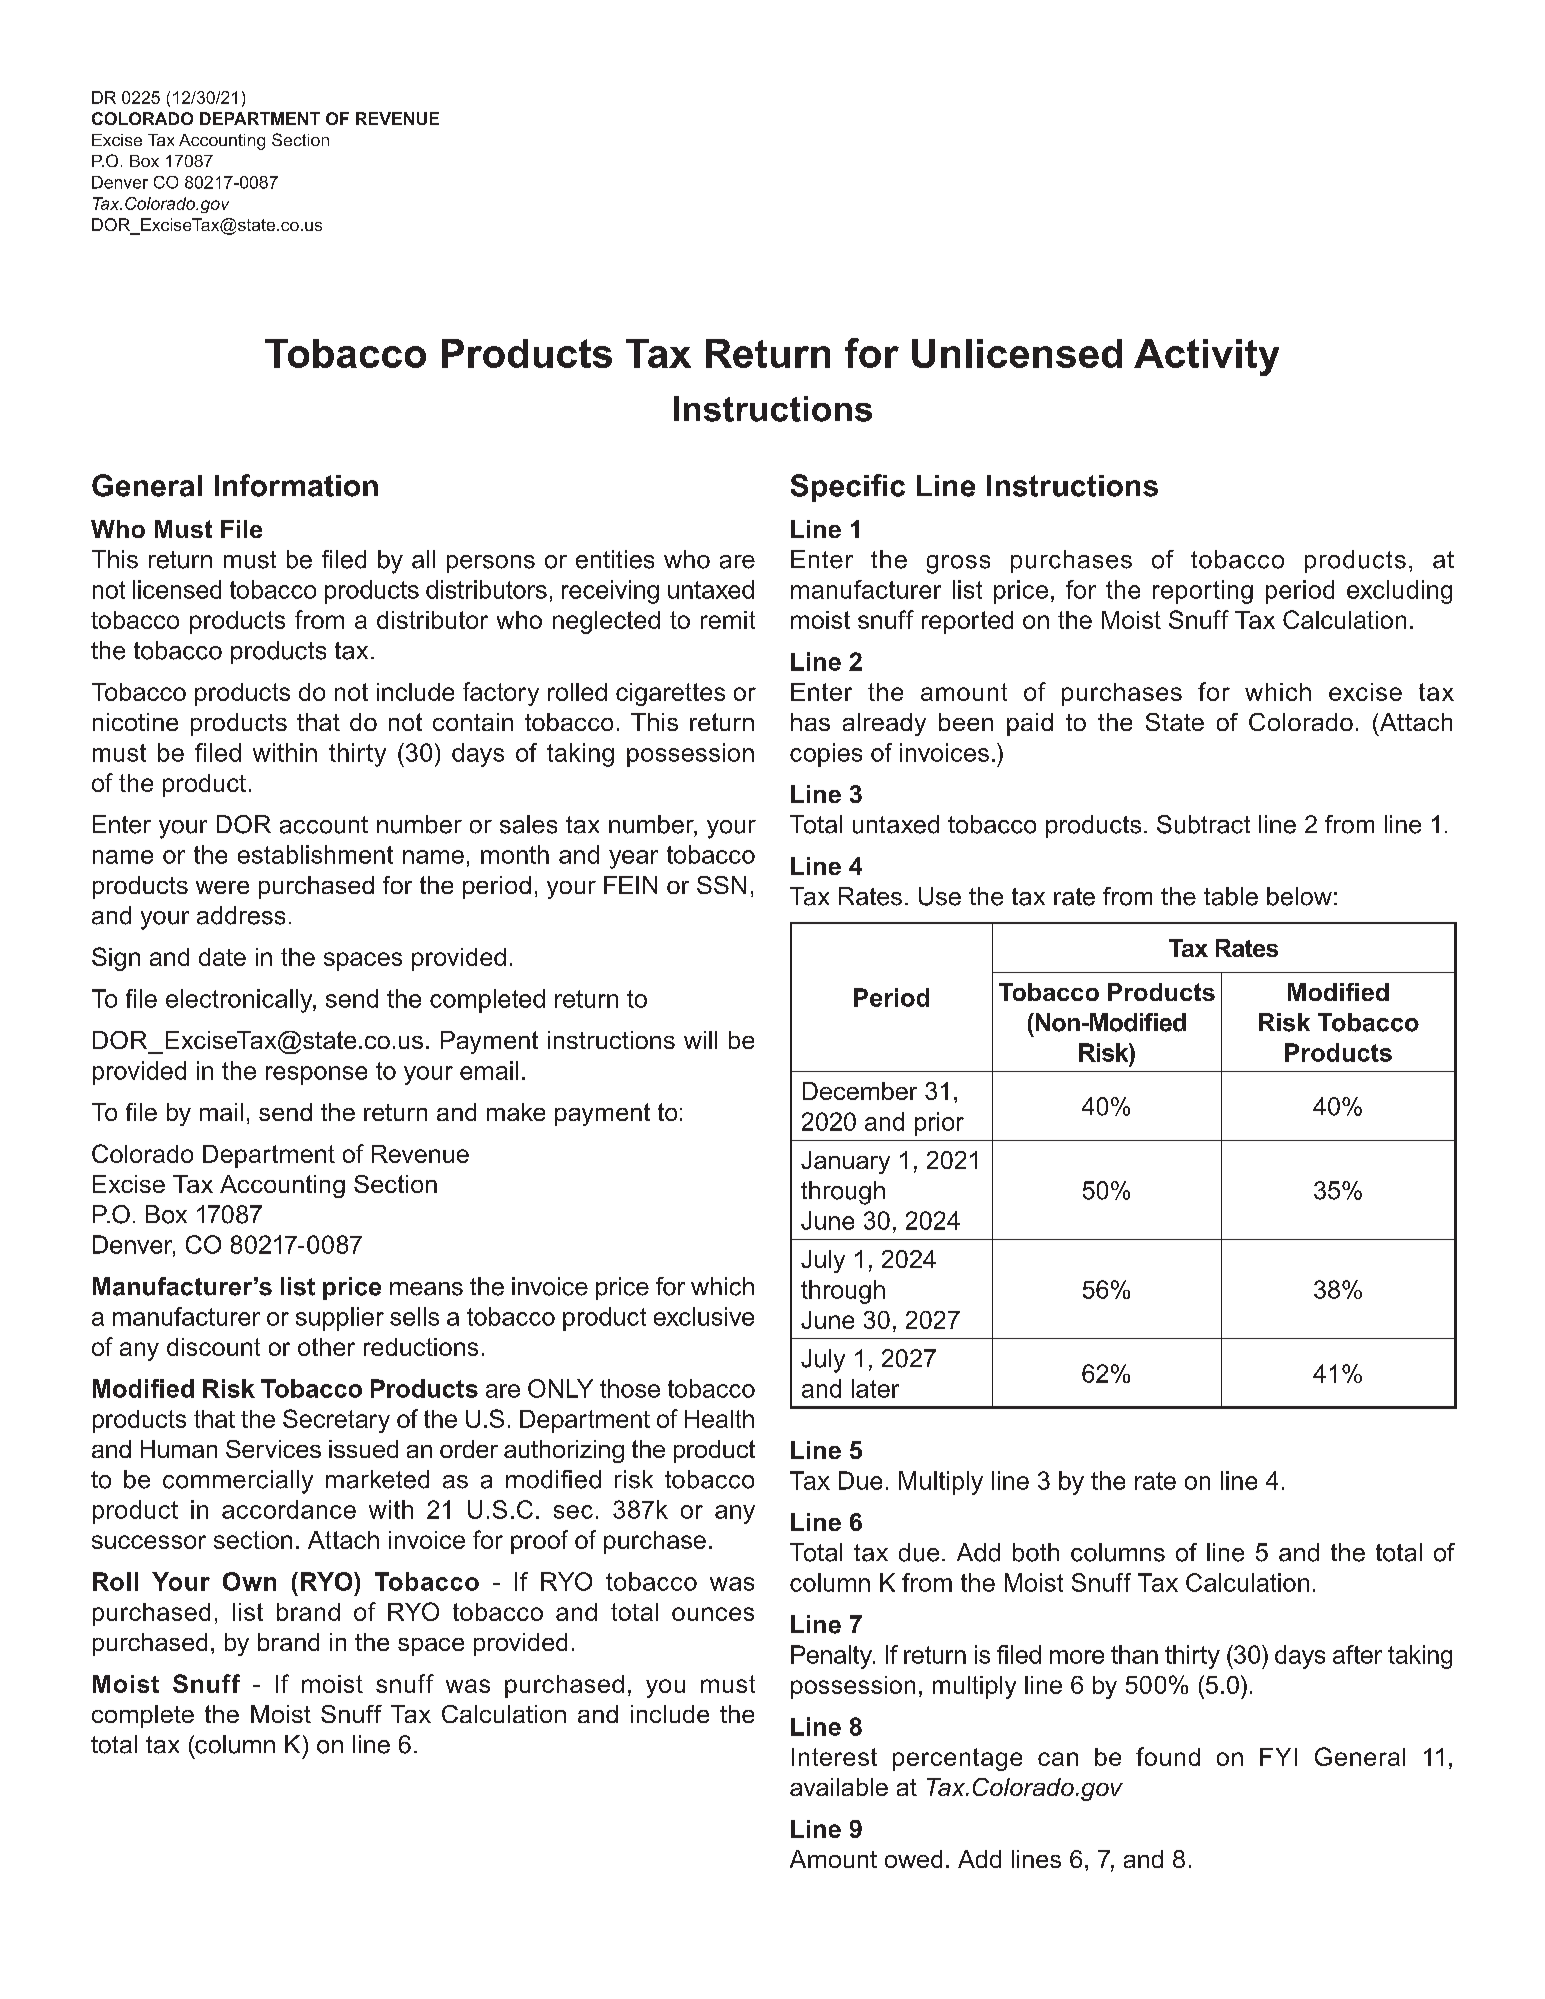 The height and width of the page is (1999, 1545). Describe the element at coordinates (316, 1075) in the page. I see `response` at that location.
